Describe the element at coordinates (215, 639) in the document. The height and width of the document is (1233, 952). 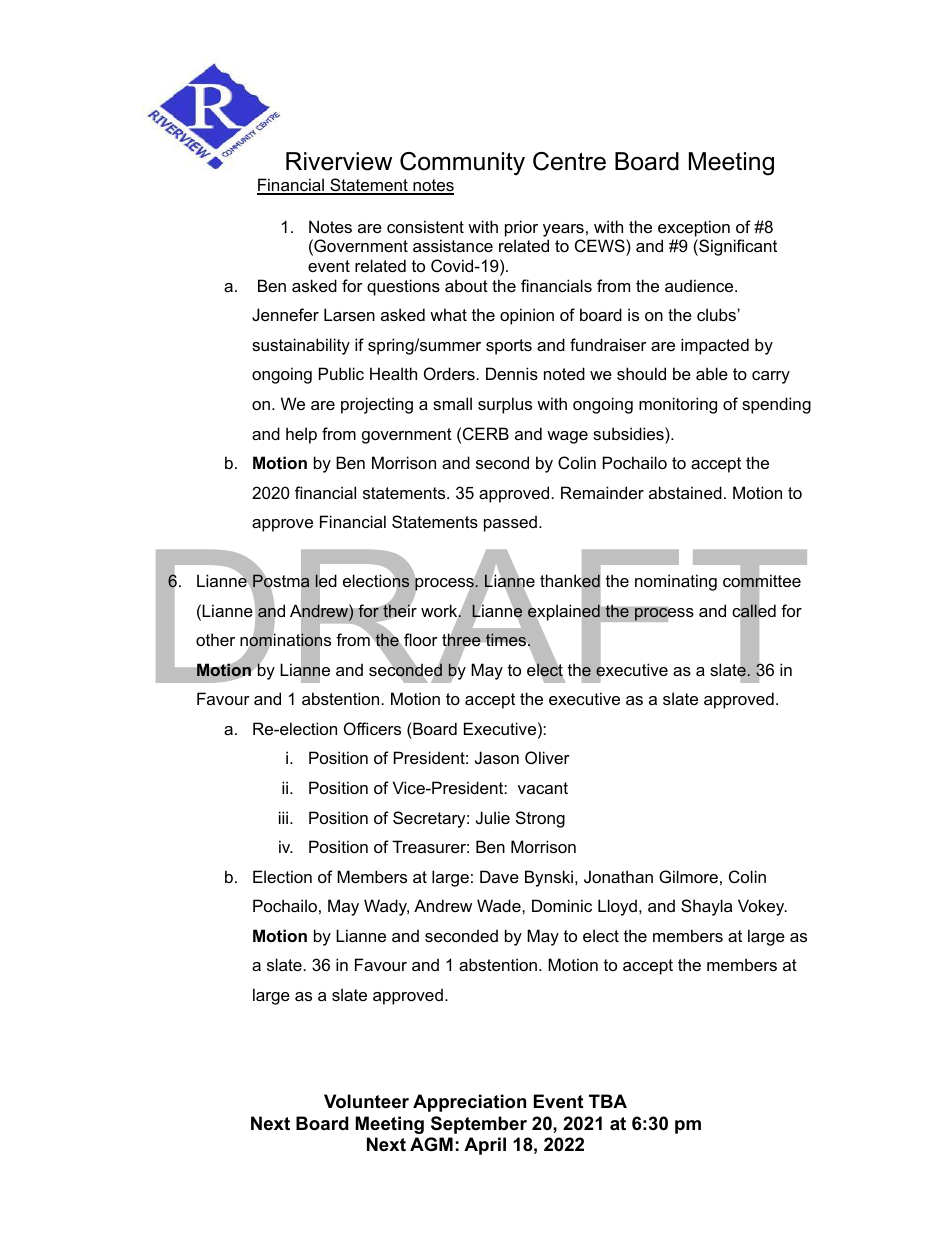
I see `other` at that location.
